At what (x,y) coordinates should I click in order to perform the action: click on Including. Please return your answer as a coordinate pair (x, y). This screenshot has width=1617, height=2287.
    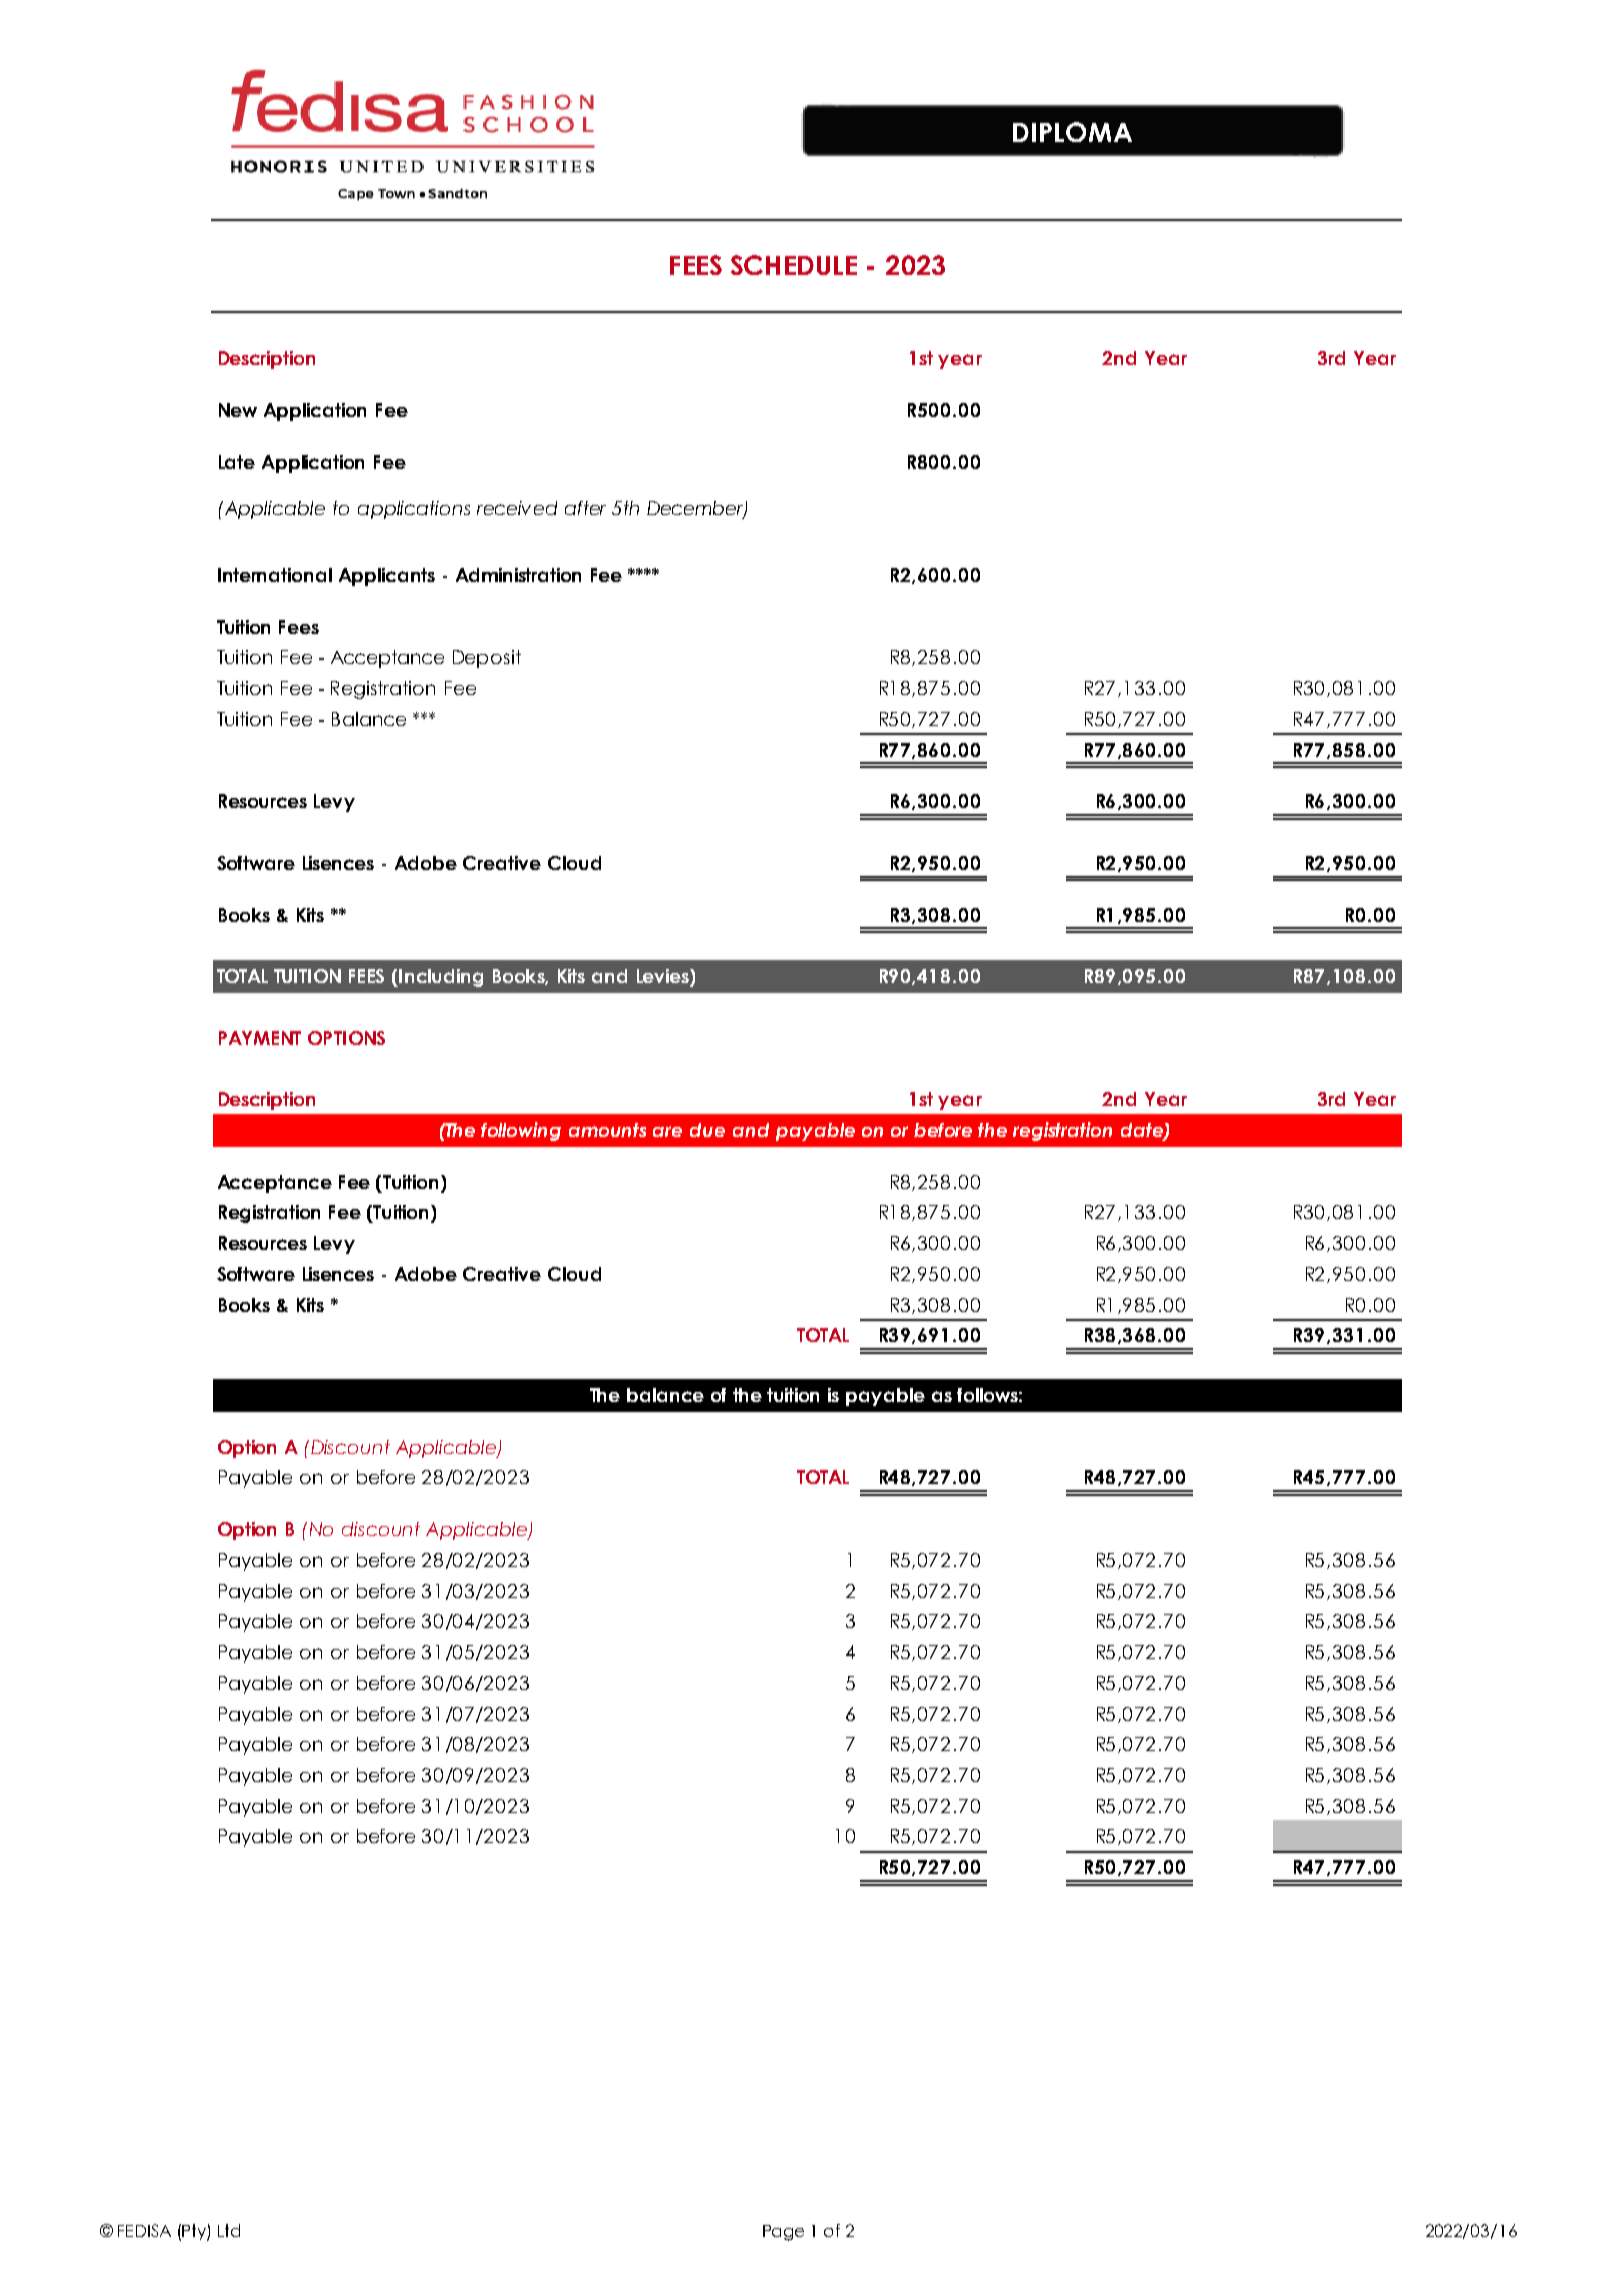
    Looking at the image, I should click on (441, 978).
